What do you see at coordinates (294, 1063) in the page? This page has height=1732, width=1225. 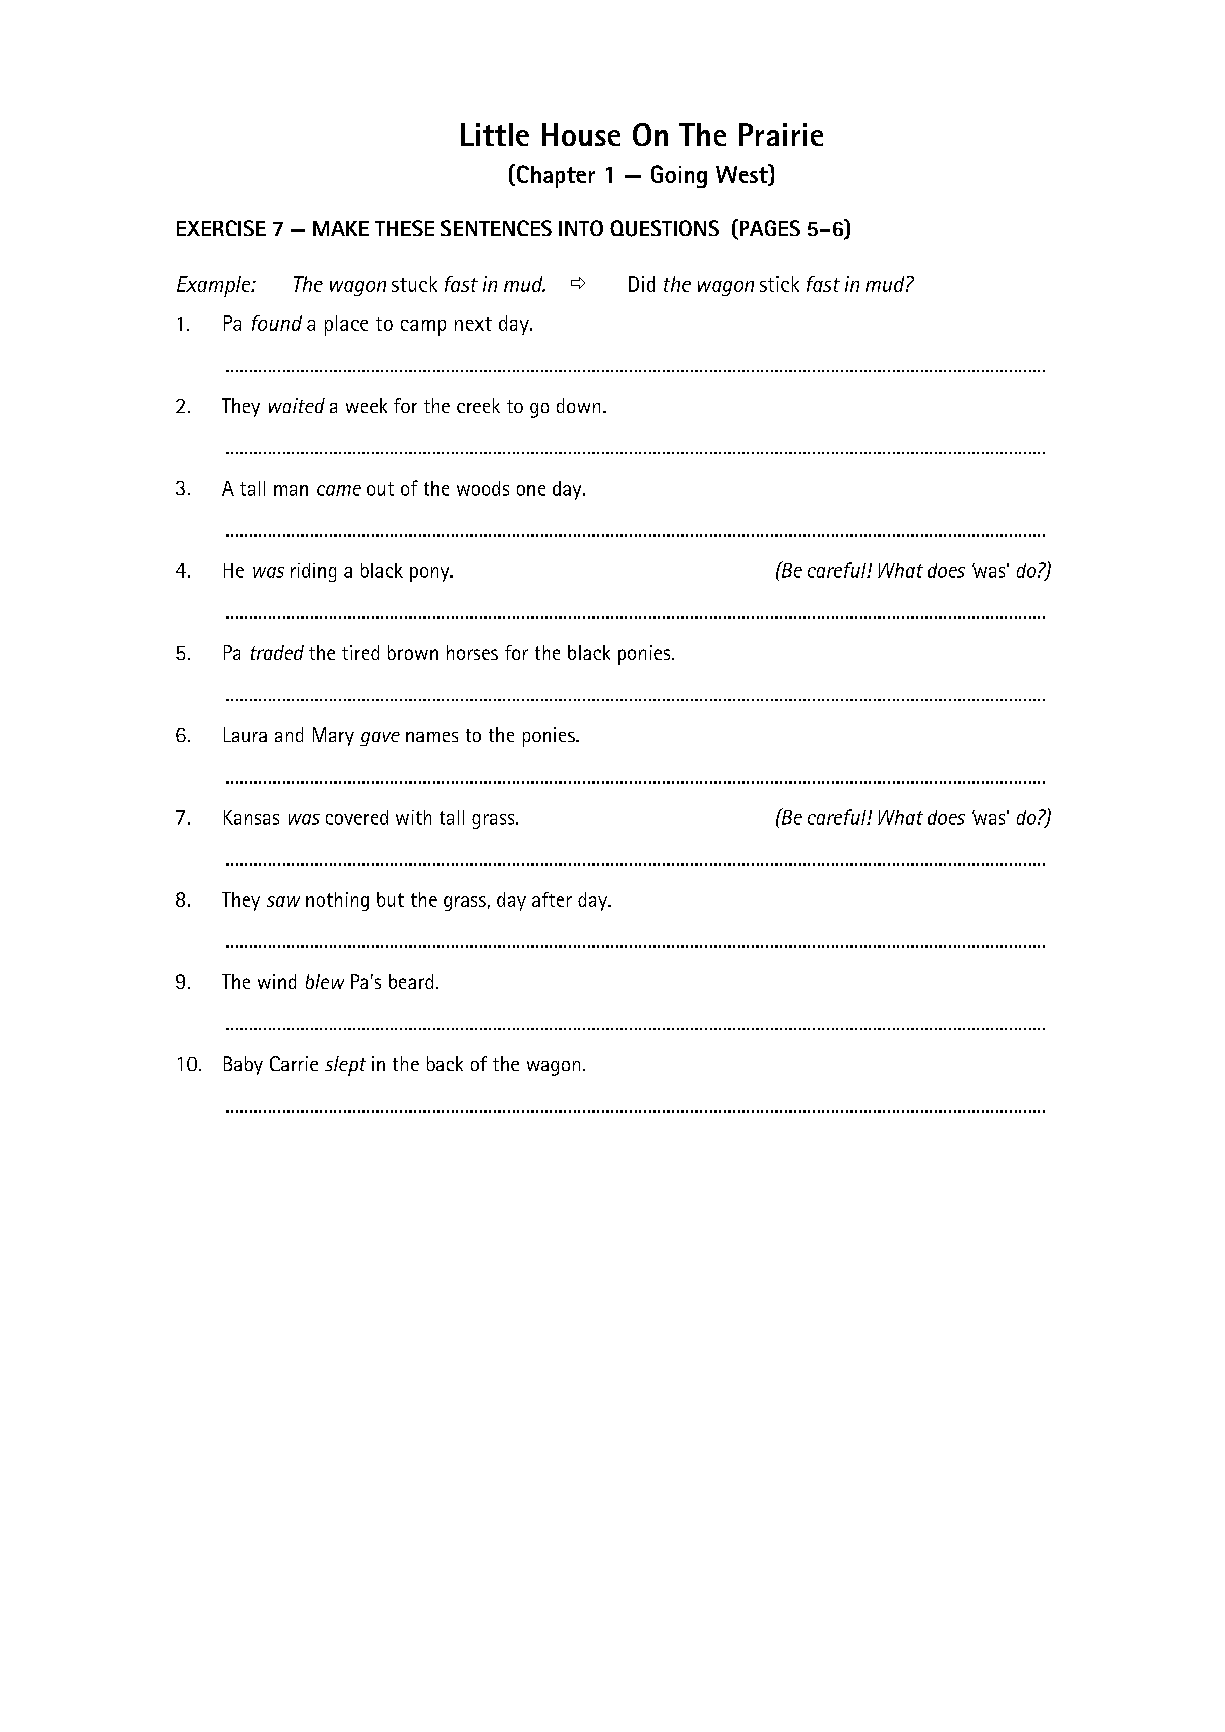 I see `Carrie` at bounding box center [294, 1063].
